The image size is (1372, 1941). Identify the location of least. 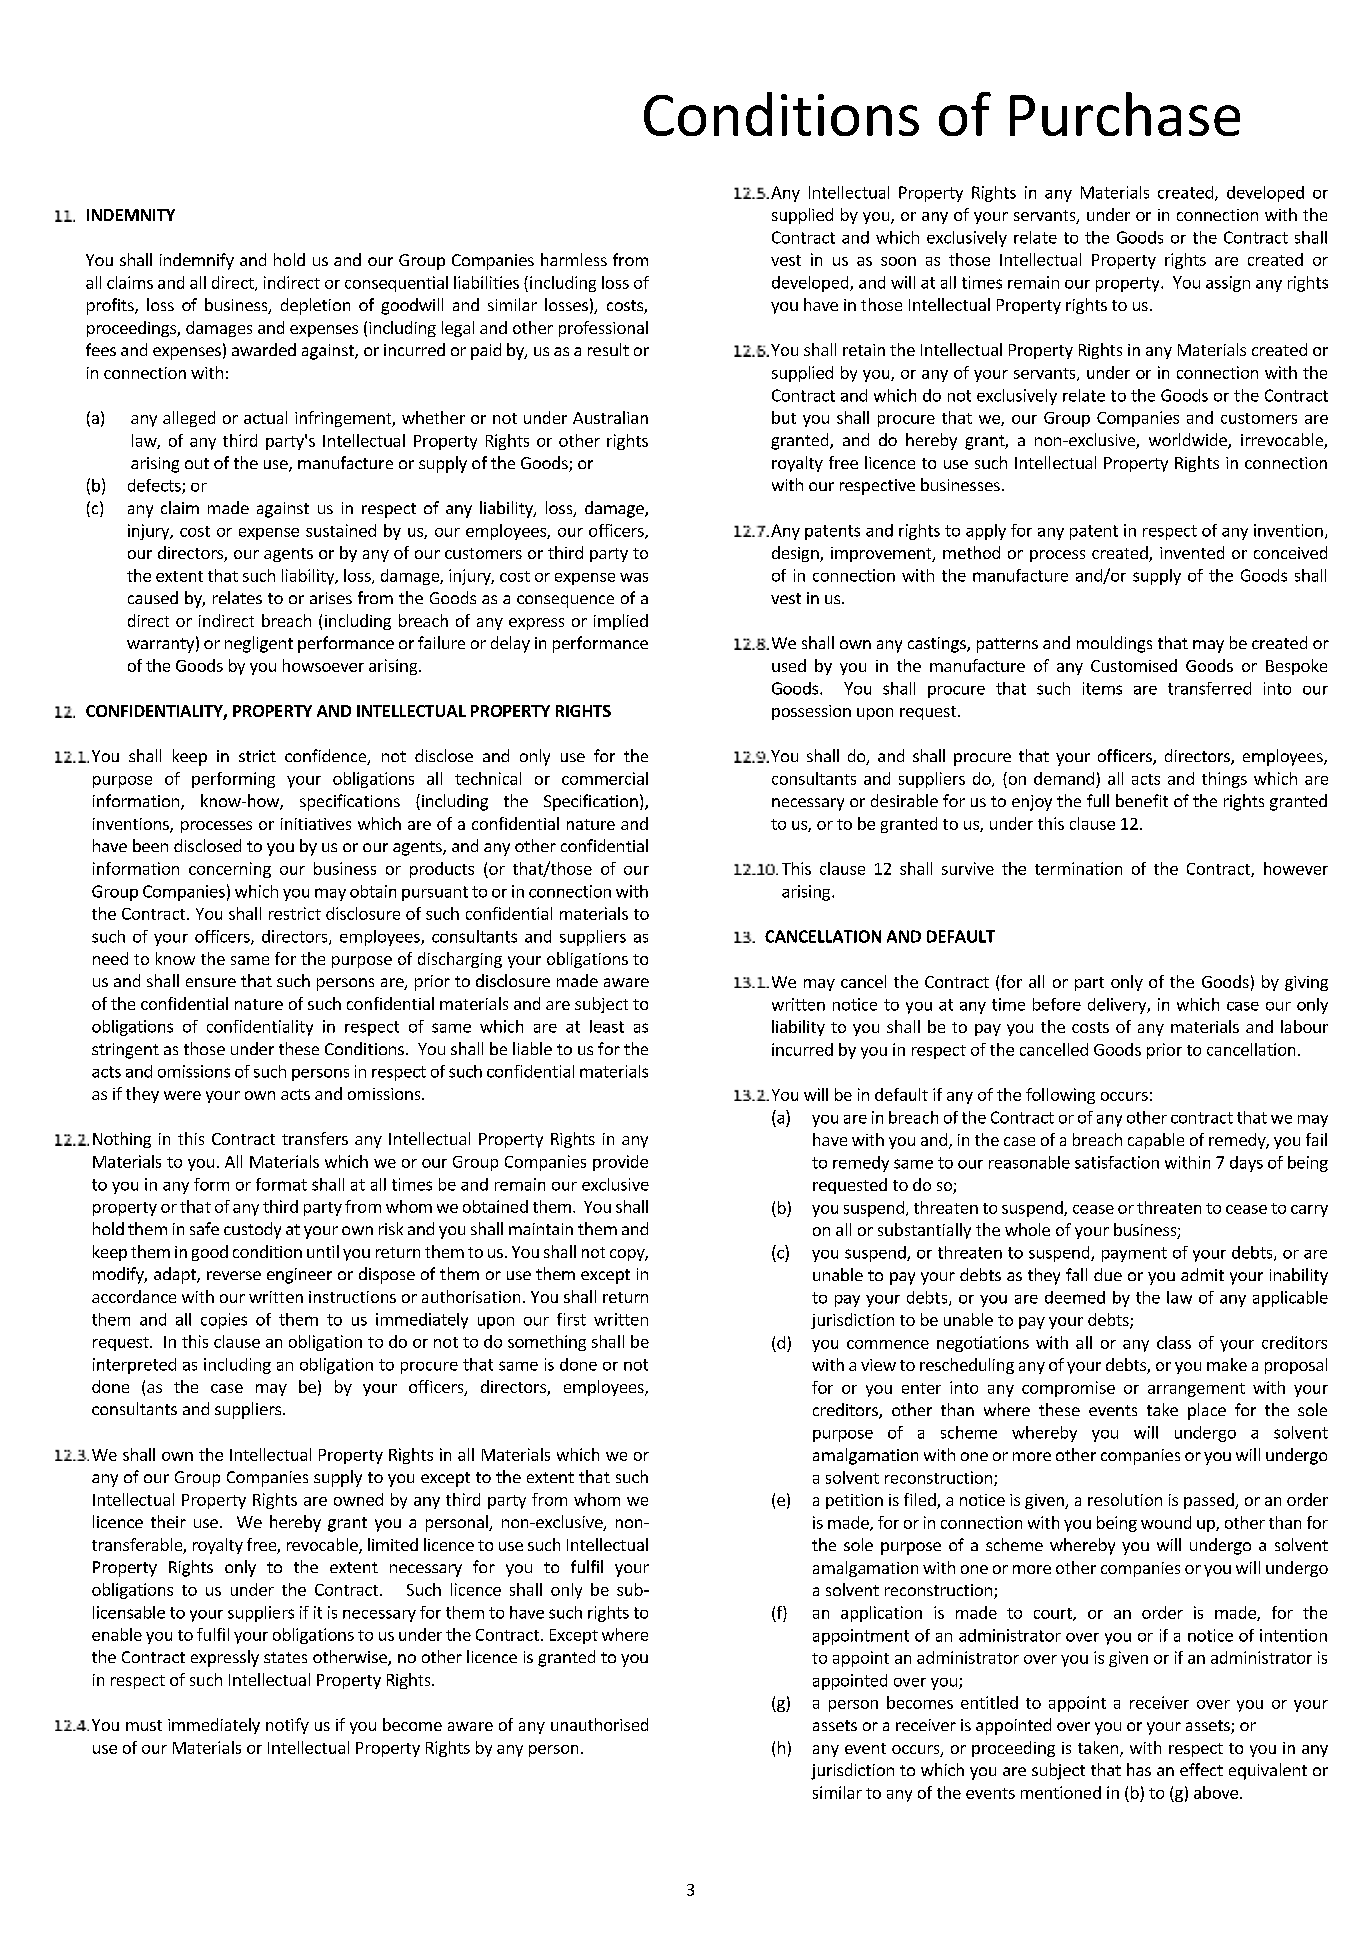
(607, 1026).
